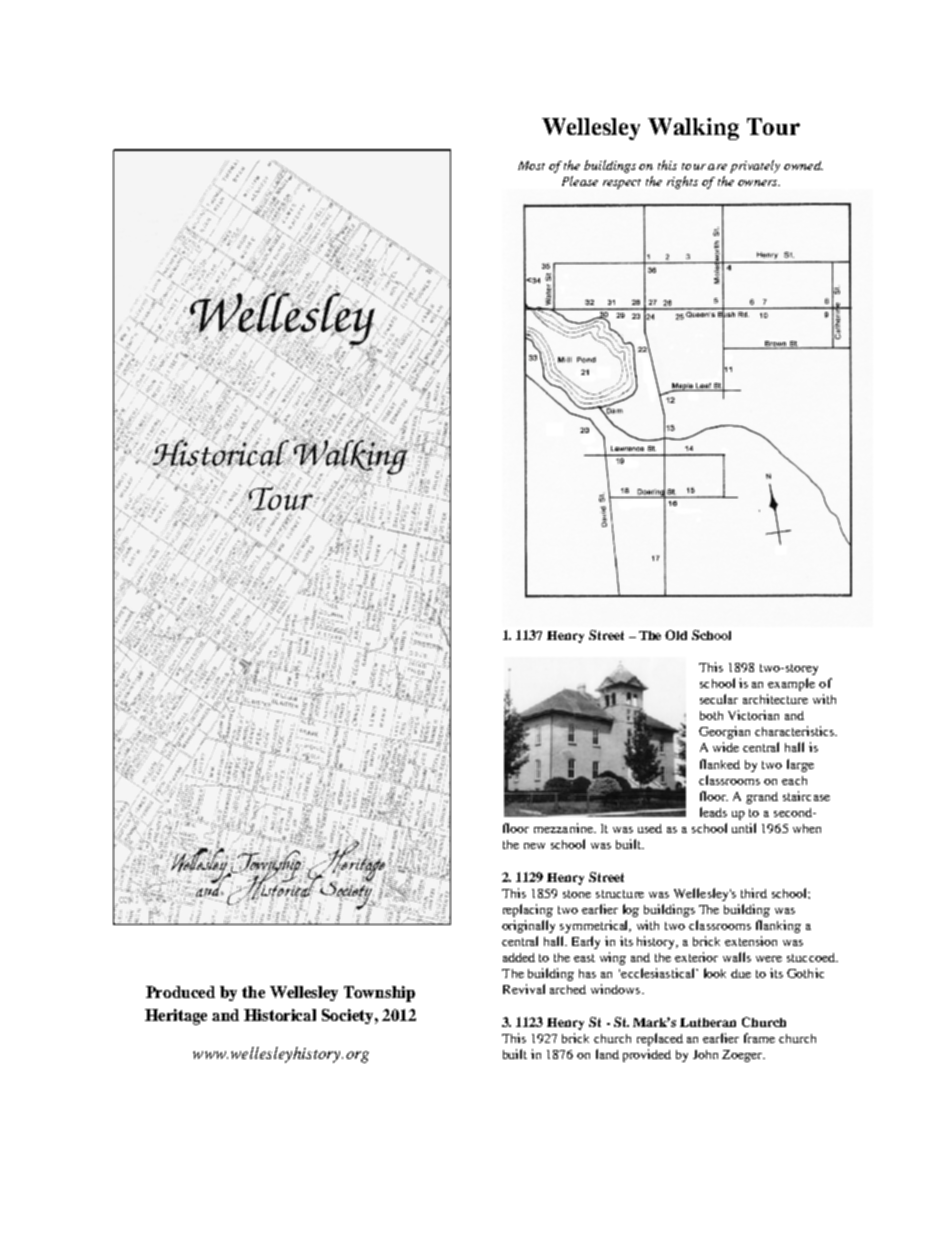 This document has width=952, height=1233. I want to click on Old, so click(676, 635).
